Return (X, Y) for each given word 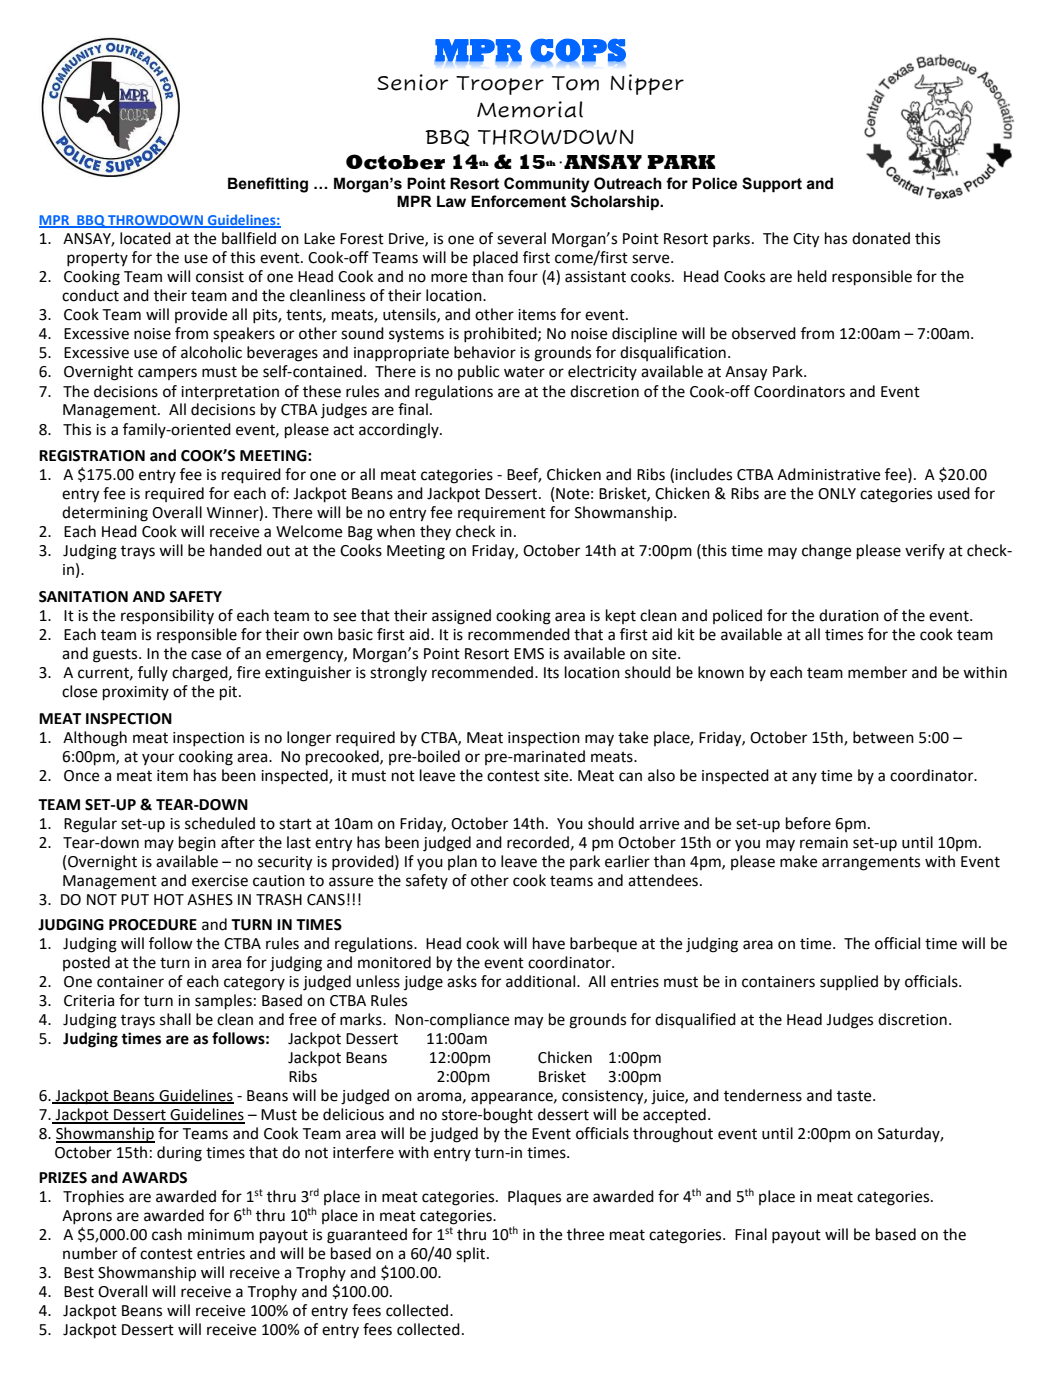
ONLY (837, 494)
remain (824, 843)
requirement (502, 514)
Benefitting (268, 185)
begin (197, 844)
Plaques (534, 1198)
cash (167, 1234)
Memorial (530, 109)
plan (462, 862)
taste (855, 1096)
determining (105, 514)
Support (772, 185)
